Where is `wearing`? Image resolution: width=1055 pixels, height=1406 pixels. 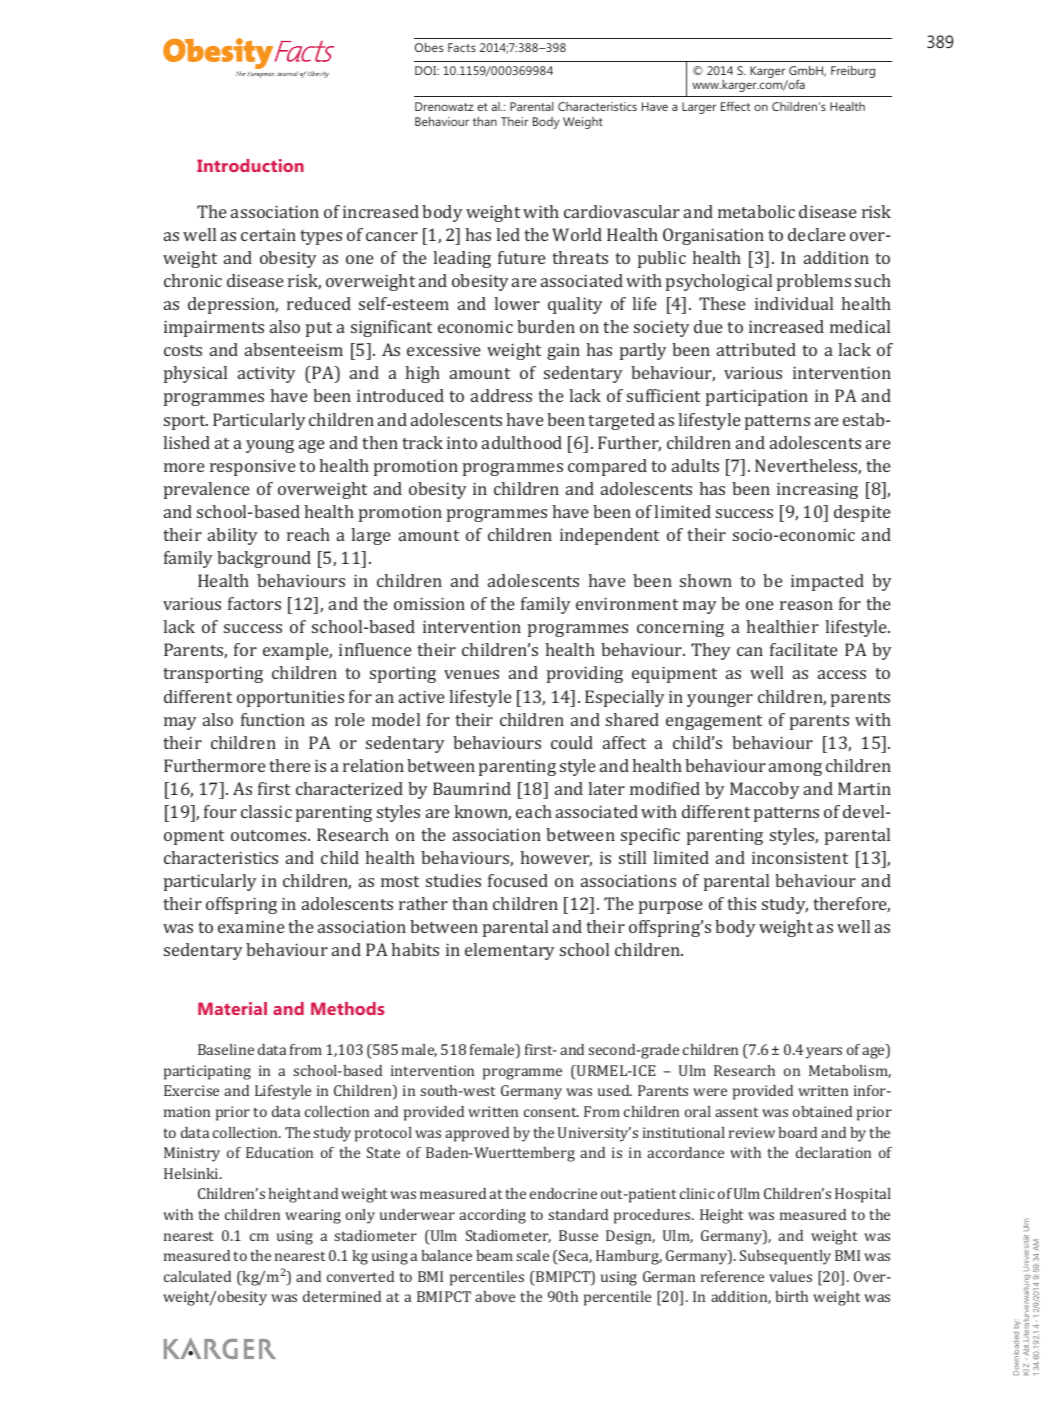 wearing is located at coordinates (313, 1216).
